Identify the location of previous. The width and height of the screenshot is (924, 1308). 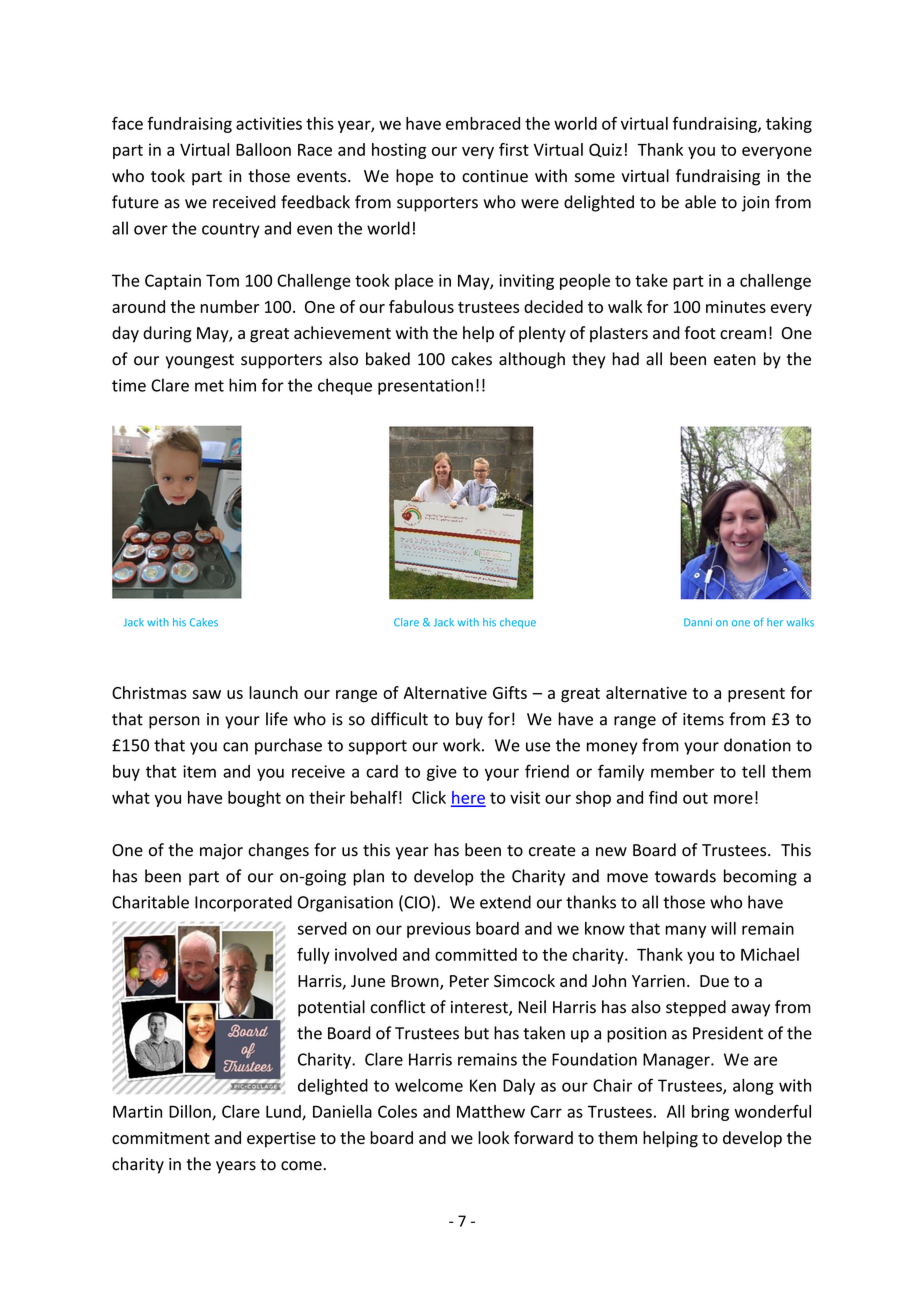
(439, 930).
